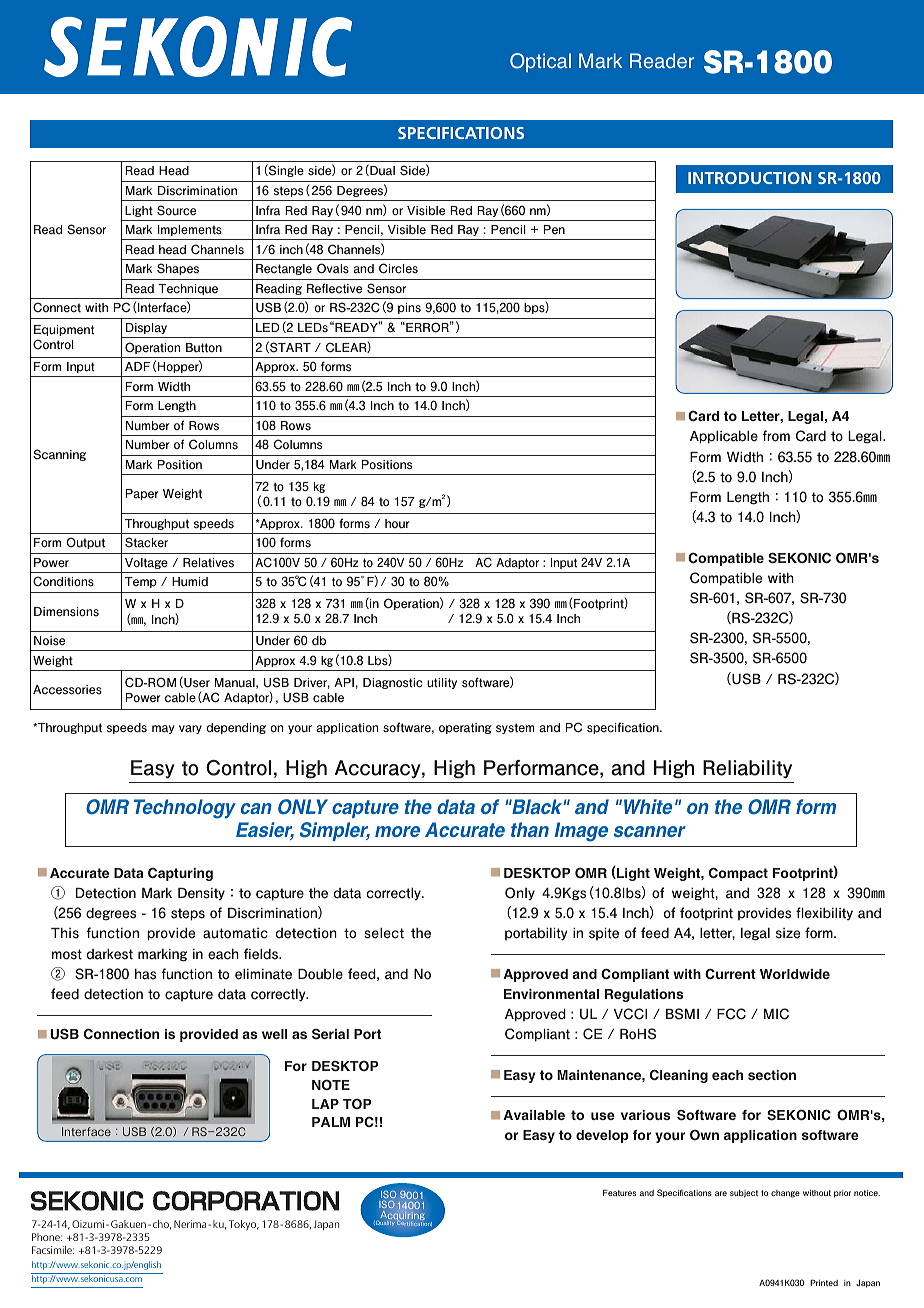  Describe the element at coordinates (409, 308) in the screenshot. I see `pins` at that location.
